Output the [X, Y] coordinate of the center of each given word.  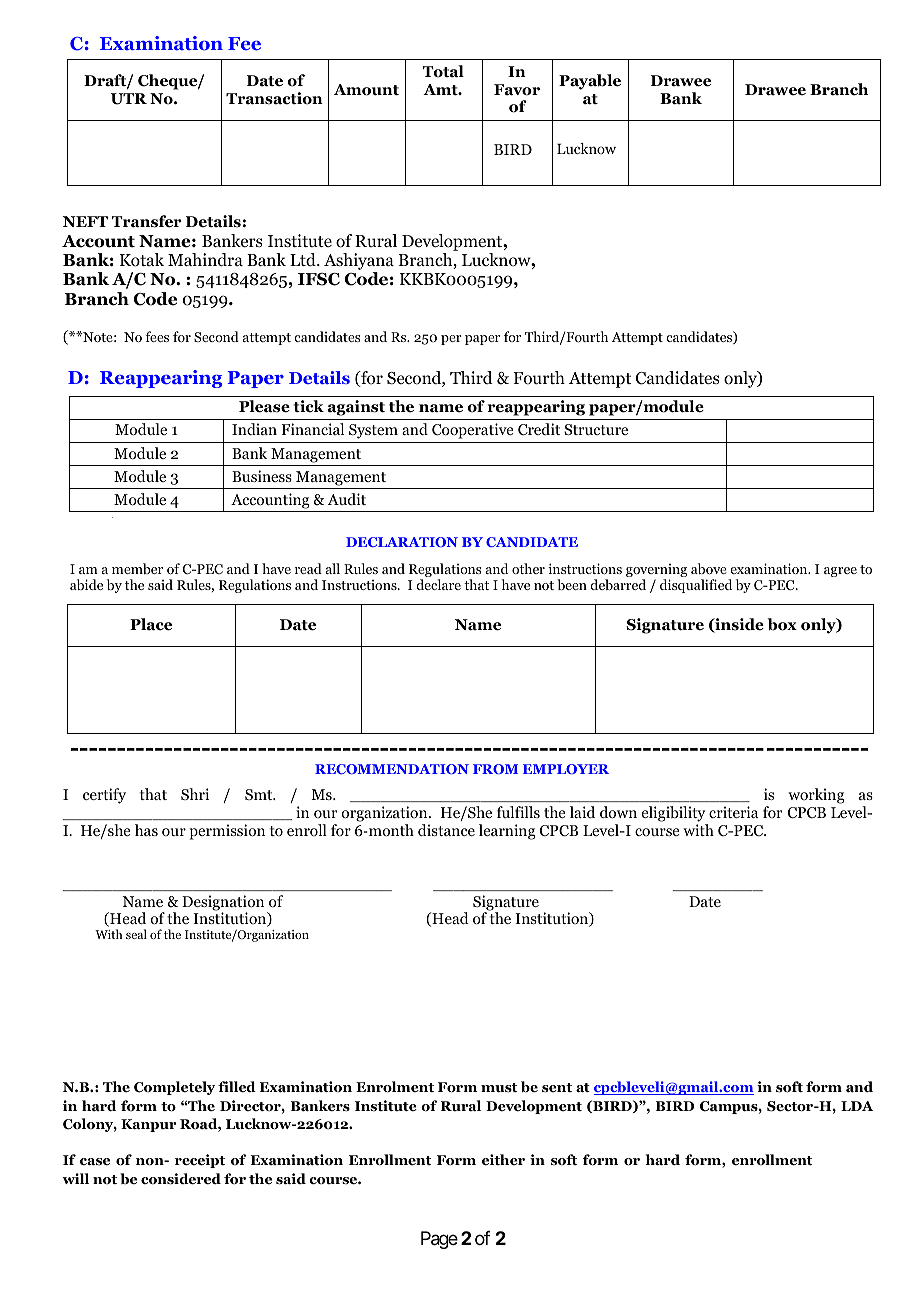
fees [157, 336]
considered [181, 1179]
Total [443, 71]
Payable [590, 82]
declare [438, 584]
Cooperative [473, 431]
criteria [733, 812]
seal [136, 934]
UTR [129, 99]
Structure [596, 429]
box [782, 624]
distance [446, 830]
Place [151, 624]
